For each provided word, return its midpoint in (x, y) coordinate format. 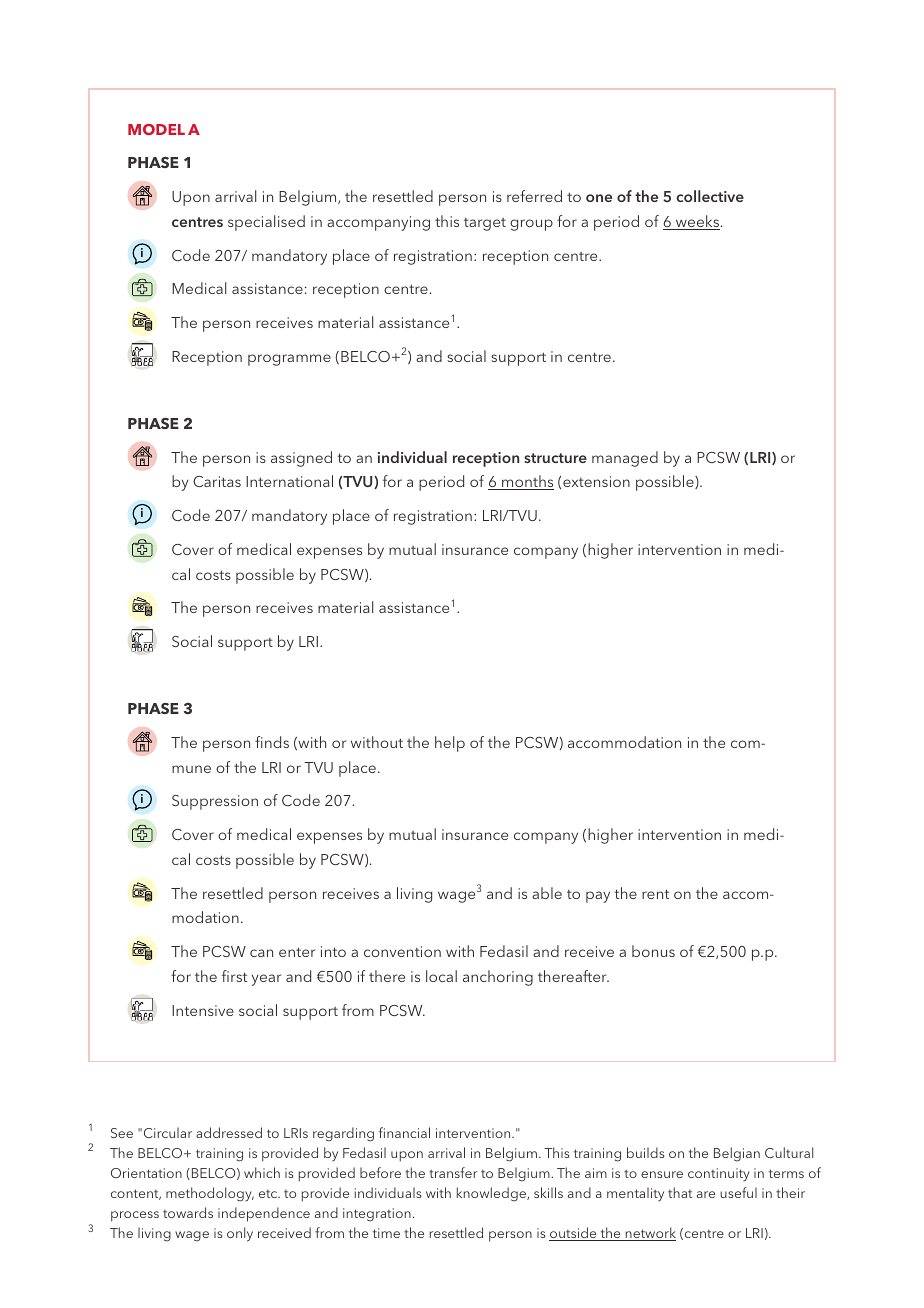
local (441, 976)
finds (272, 742)
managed (625, 459)
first (234, 976)
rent (655, 894)
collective (710, 196)
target (485, 224)
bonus (653, 951)
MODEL (156, 129)
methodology (210, 1194)
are (706, 1194)
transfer (453, 1172)
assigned (301, 459)
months (527, 482)
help (450, 744)
